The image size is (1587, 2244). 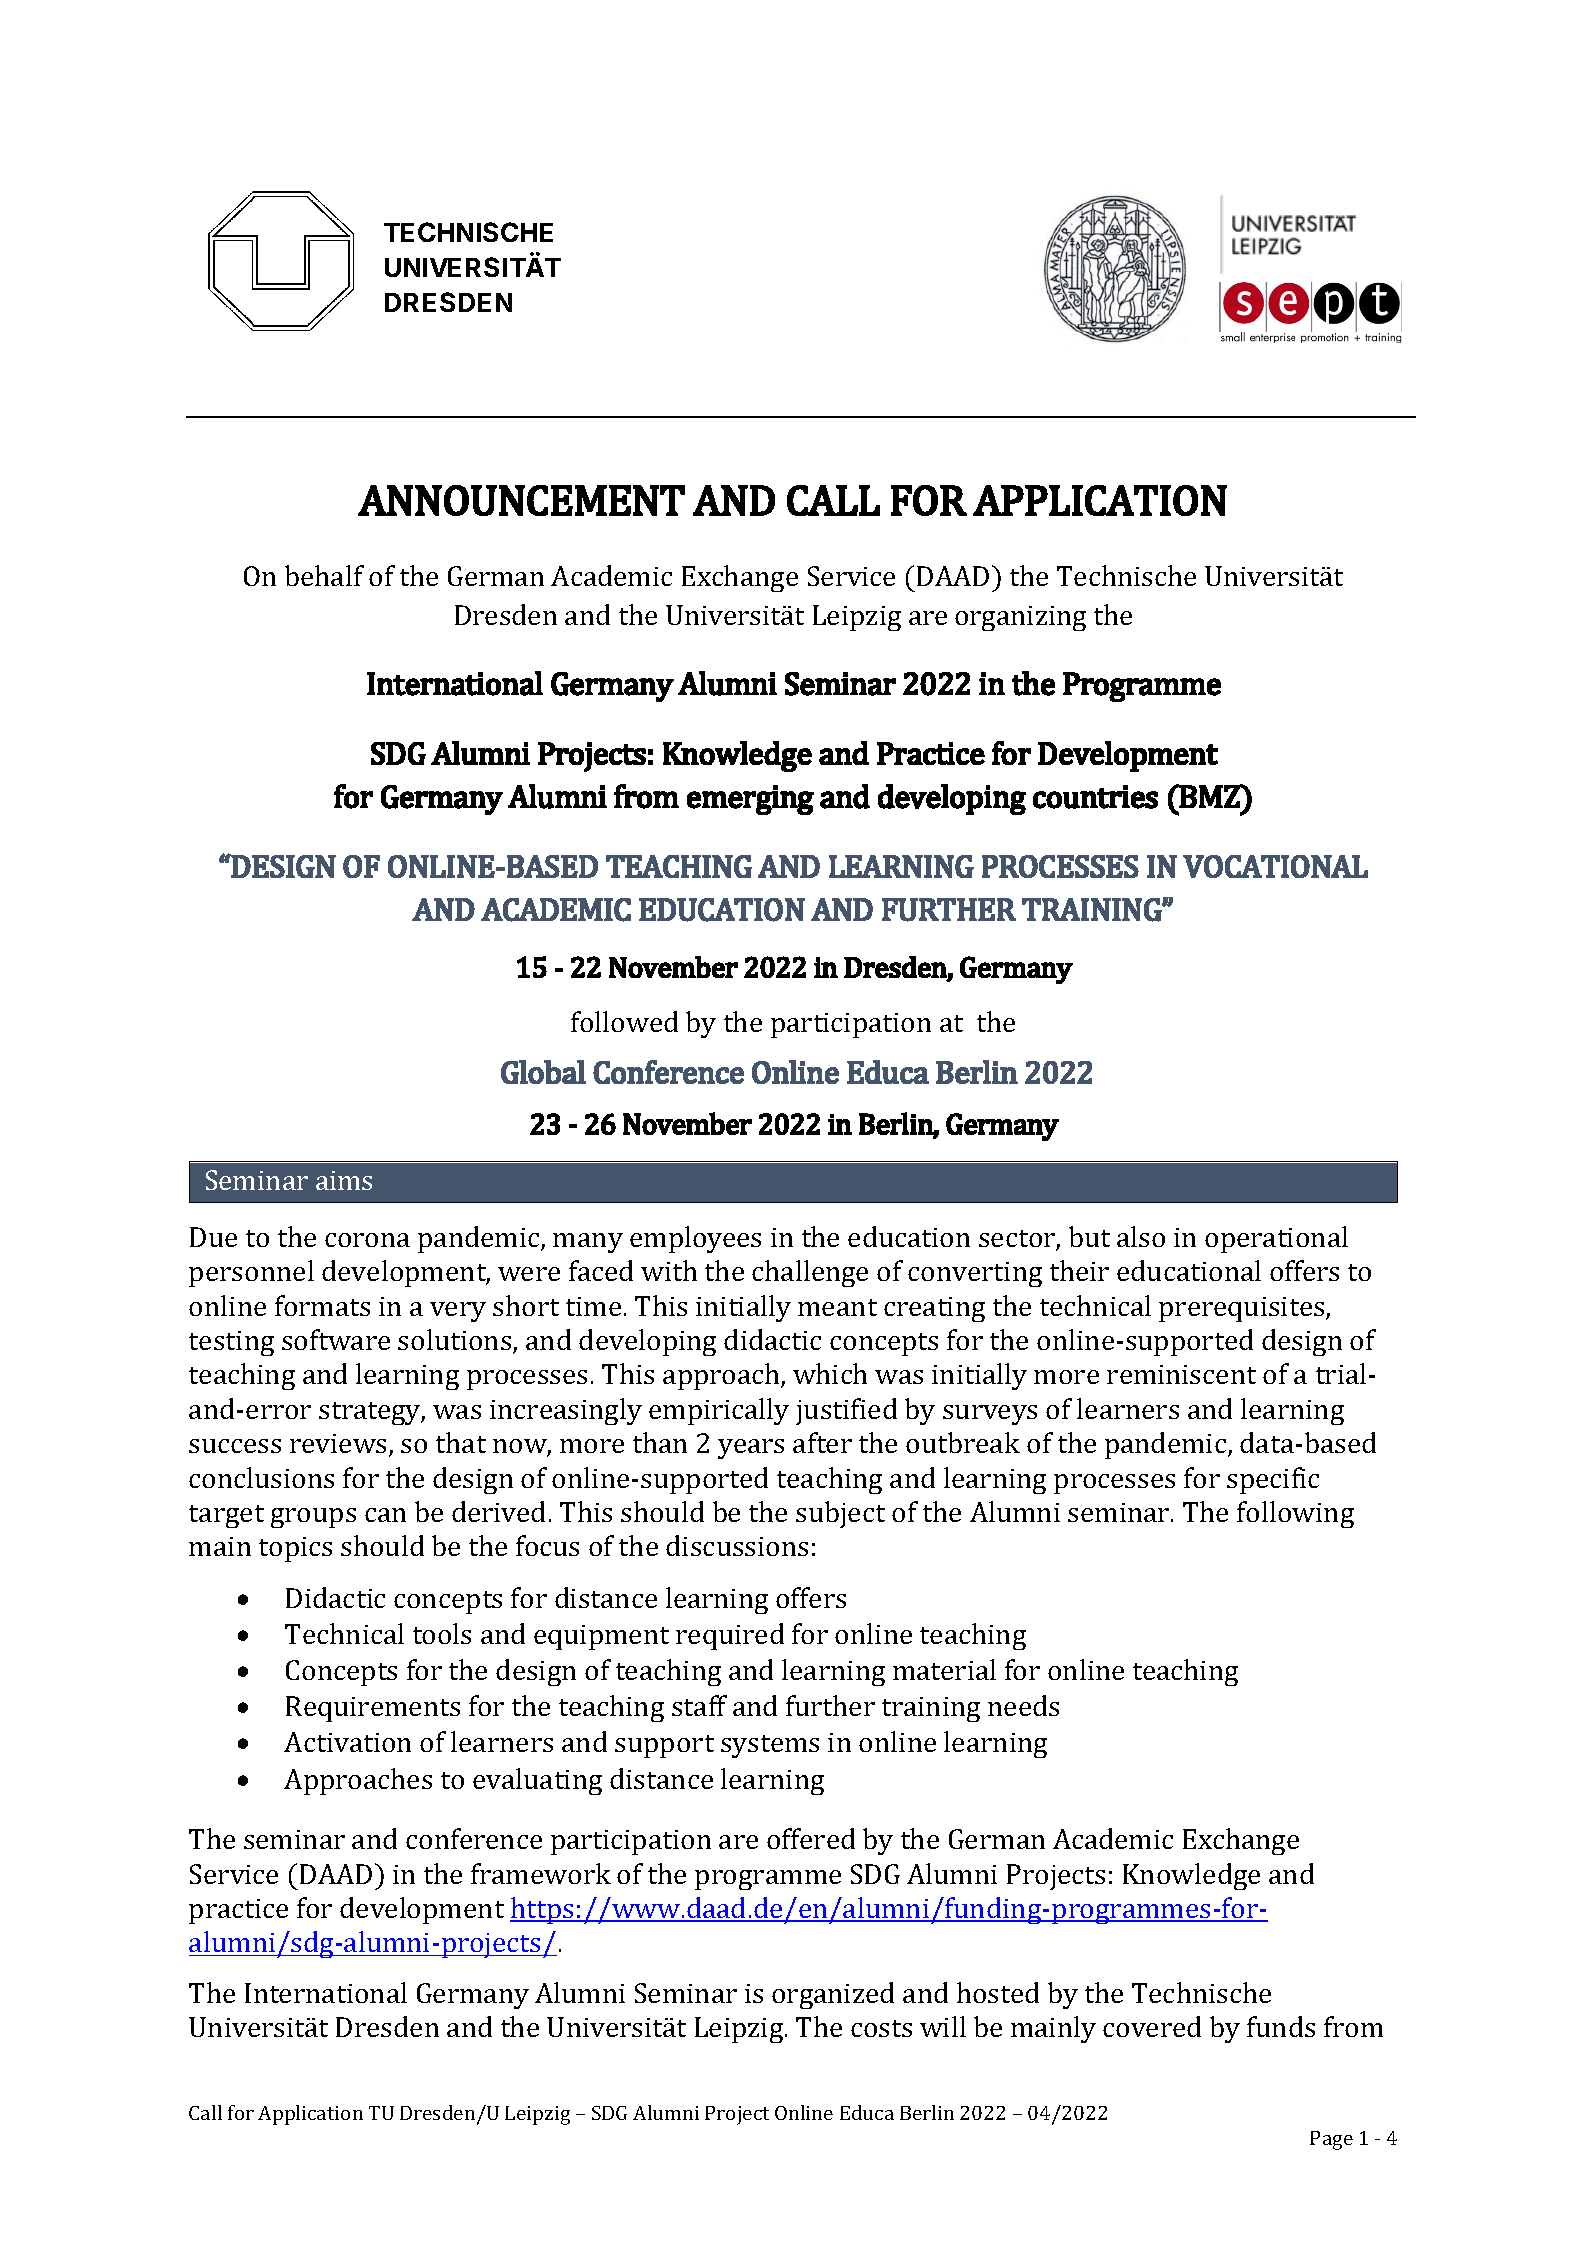 I want to click on ANNOUNCEMENT, so click(x=521, y=500).
